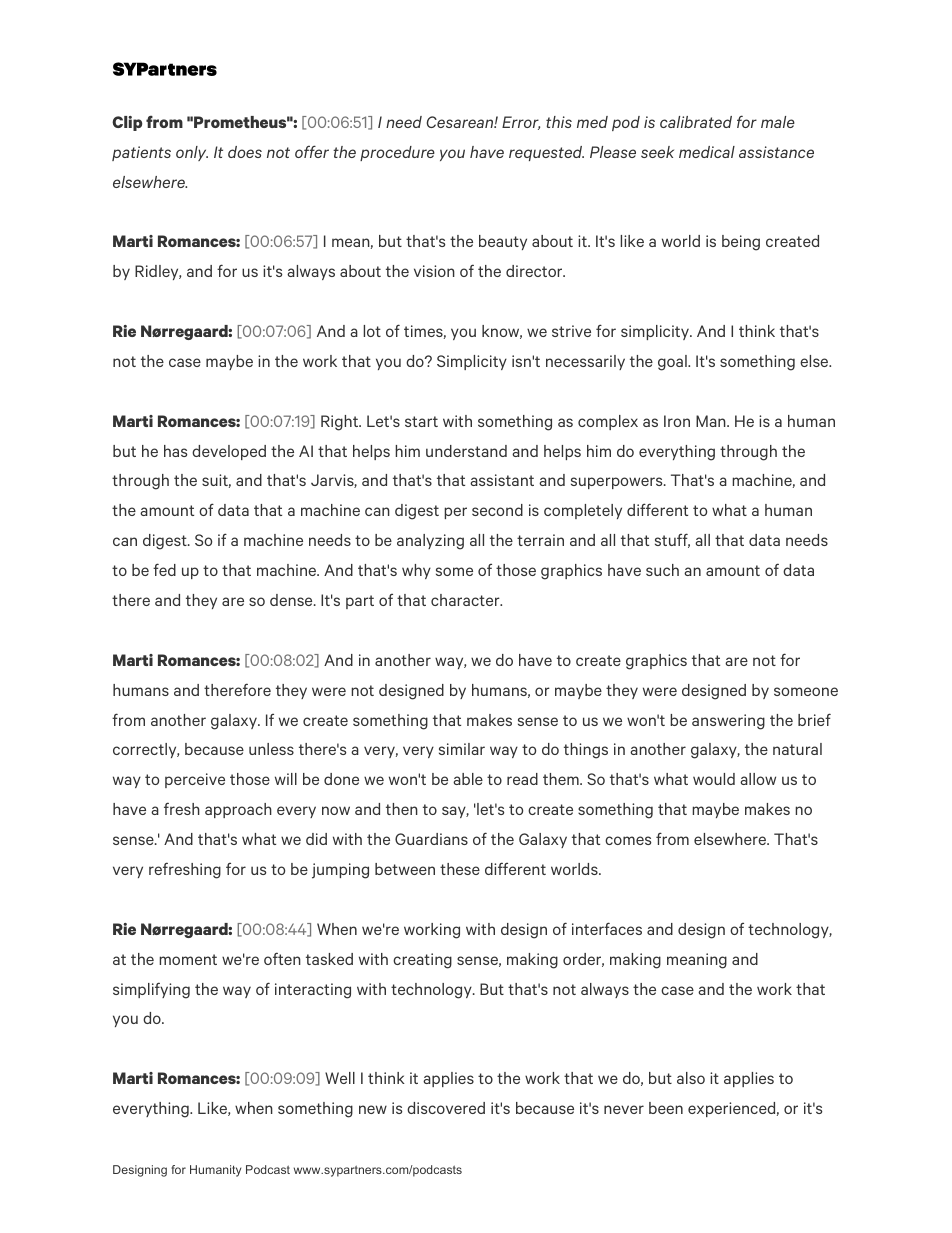 The height and width of the screenshot is (1233, 952). Describe the element at coordinates (192, 153) in the screenshot. I see `only` at that location.
